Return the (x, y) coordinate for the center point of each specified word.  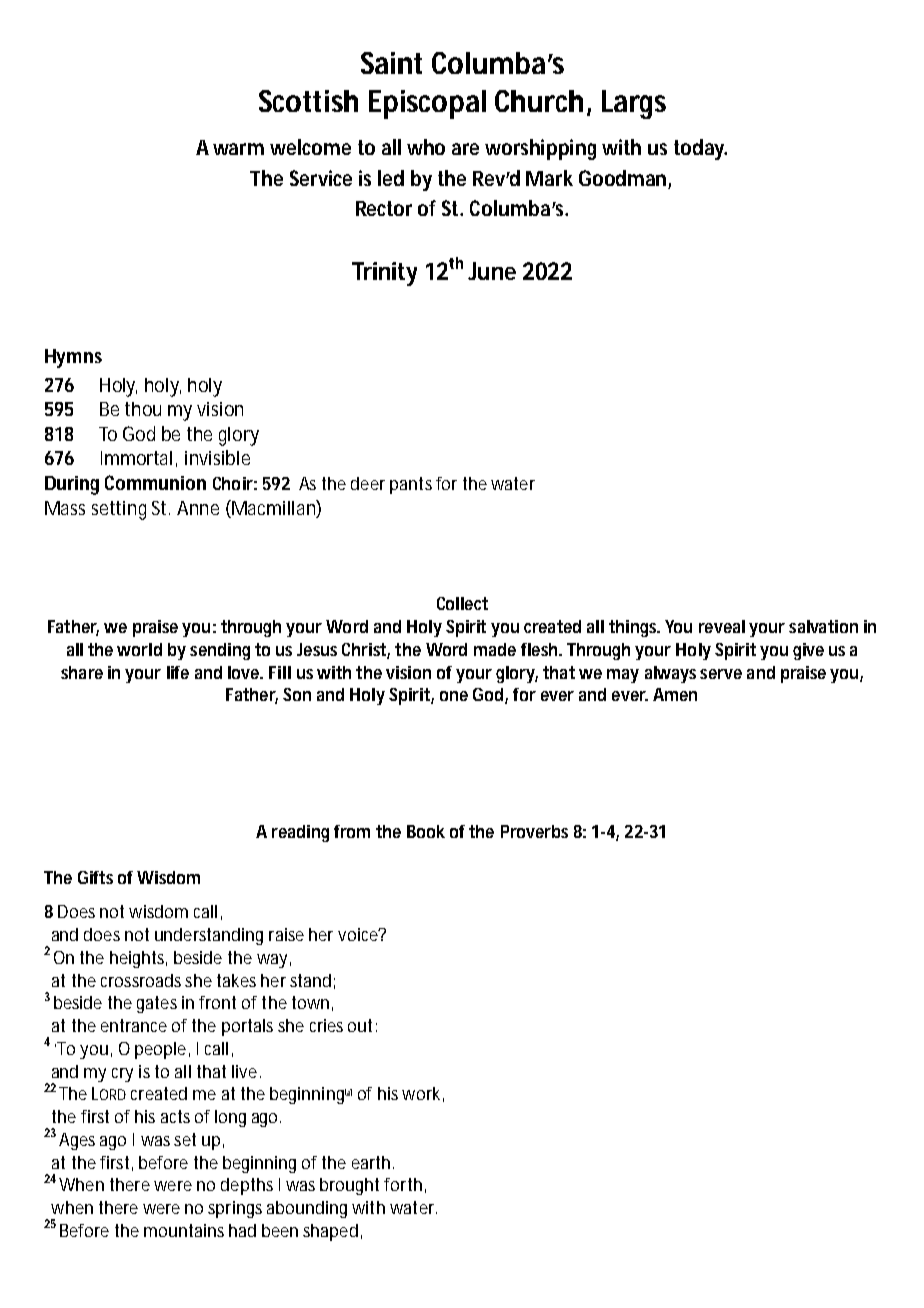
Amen (675, 694)
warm (238, 149)
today (700, 149)
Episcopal (427, 104)
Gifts (95, 877)
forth (403, 1184)
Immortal (136, 458)
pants (411, 485)
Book (426, 831)
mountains (184, 1230)
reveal (722, 626)
